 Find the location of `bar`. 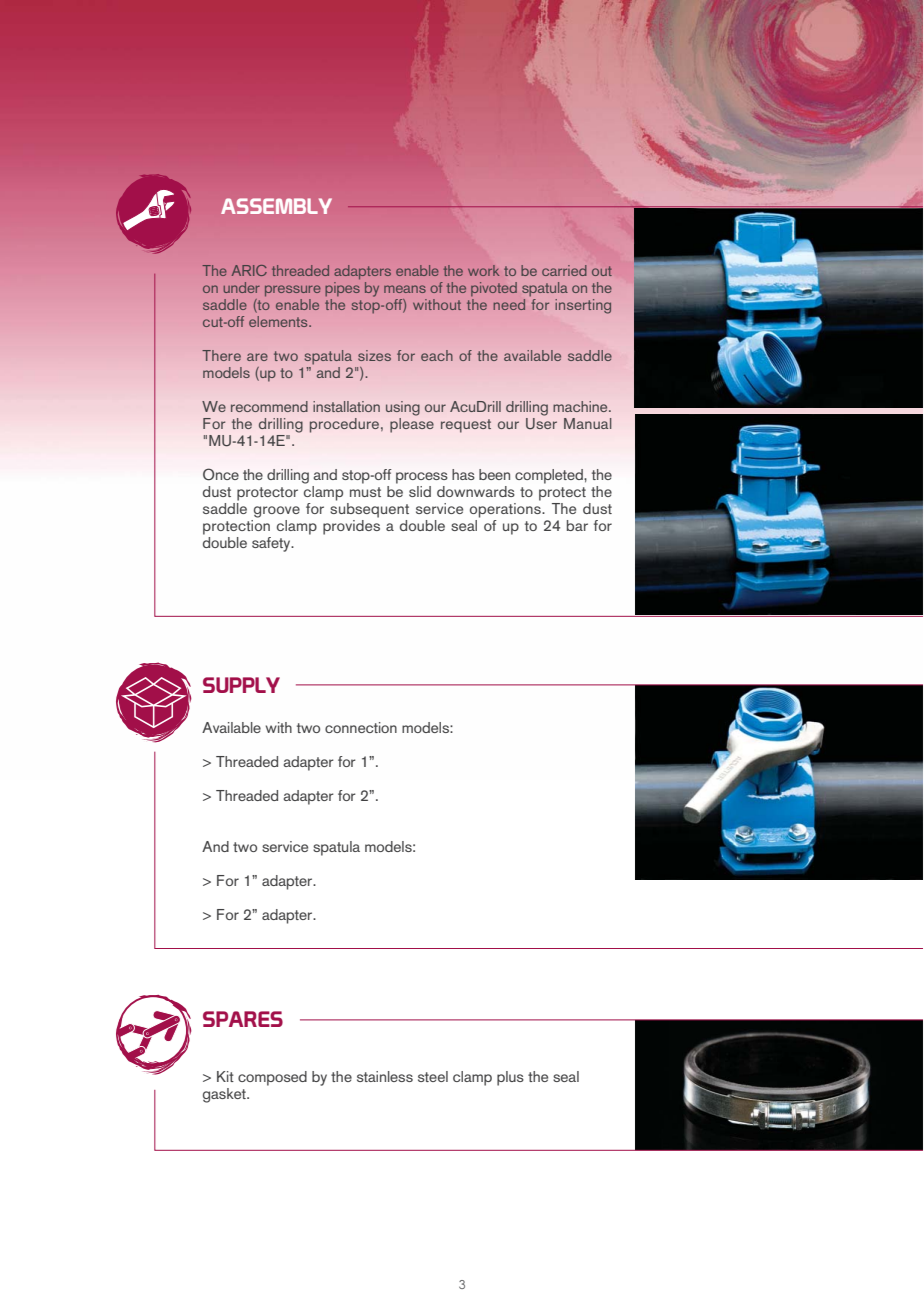

bar is located at coordinates (577, 525).
